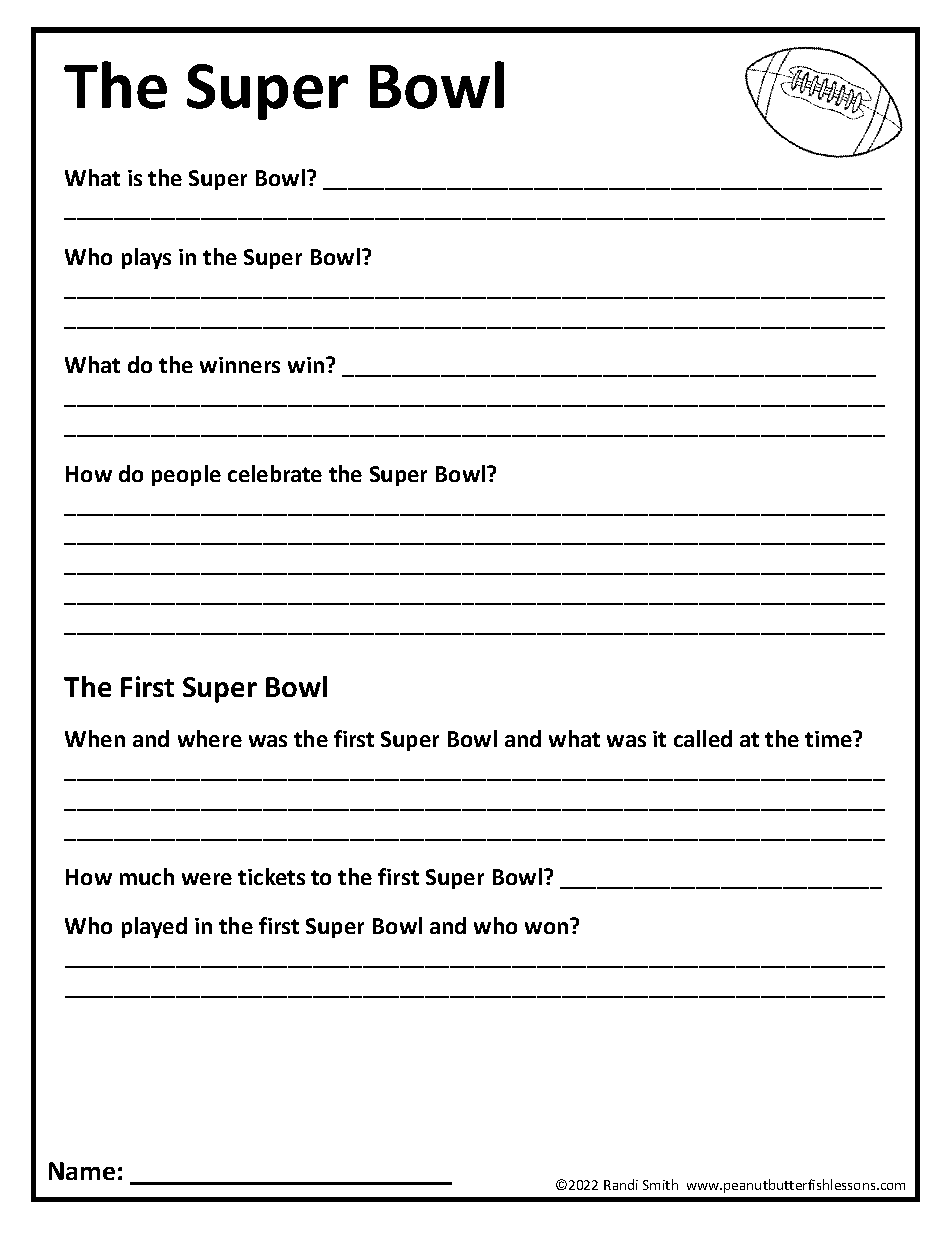 The image size is (952, 1233). I want to click on Smith, so click(660, 1184).
